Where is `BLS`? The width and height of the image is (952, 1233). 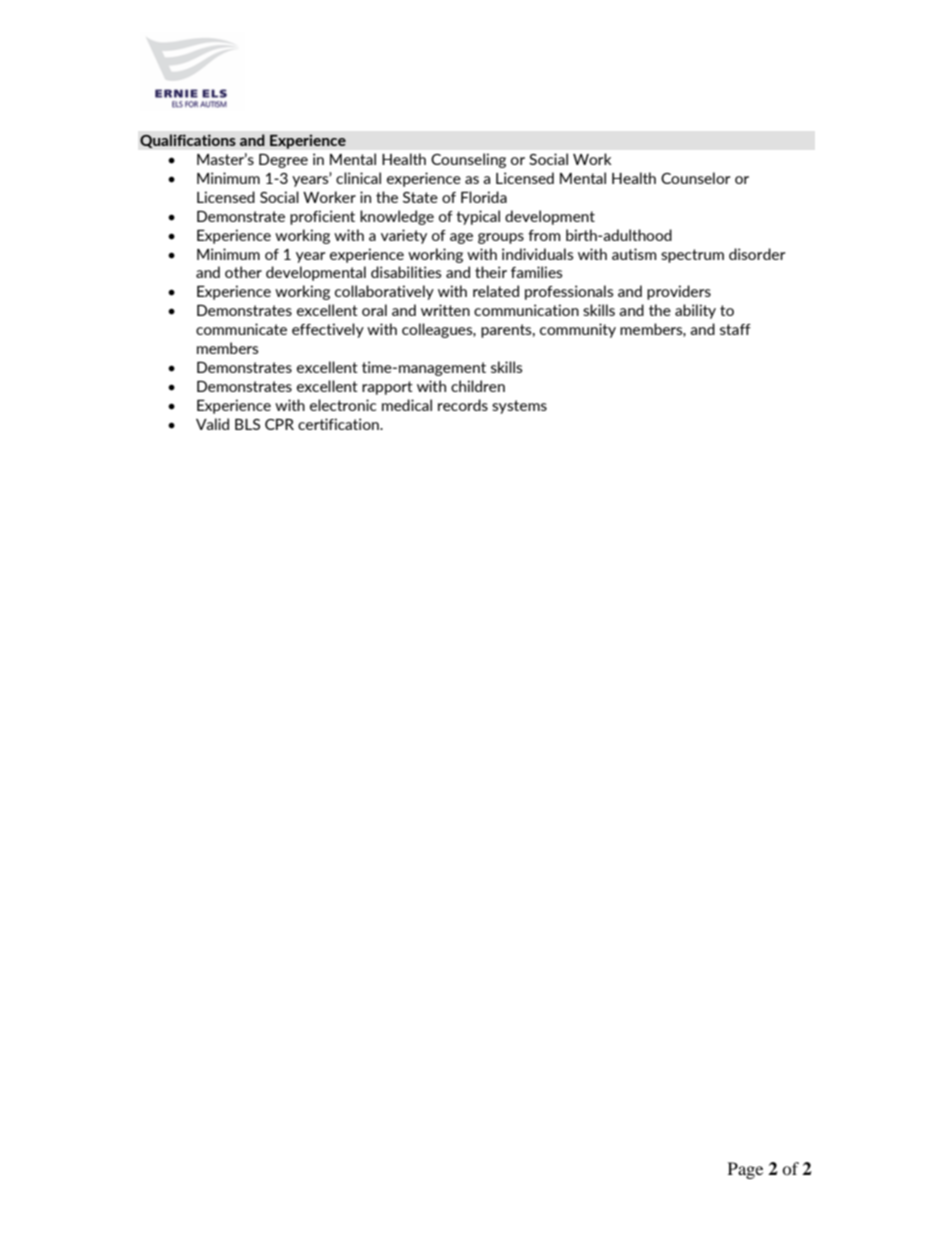 BLS is located at coordinates (247, 424).
